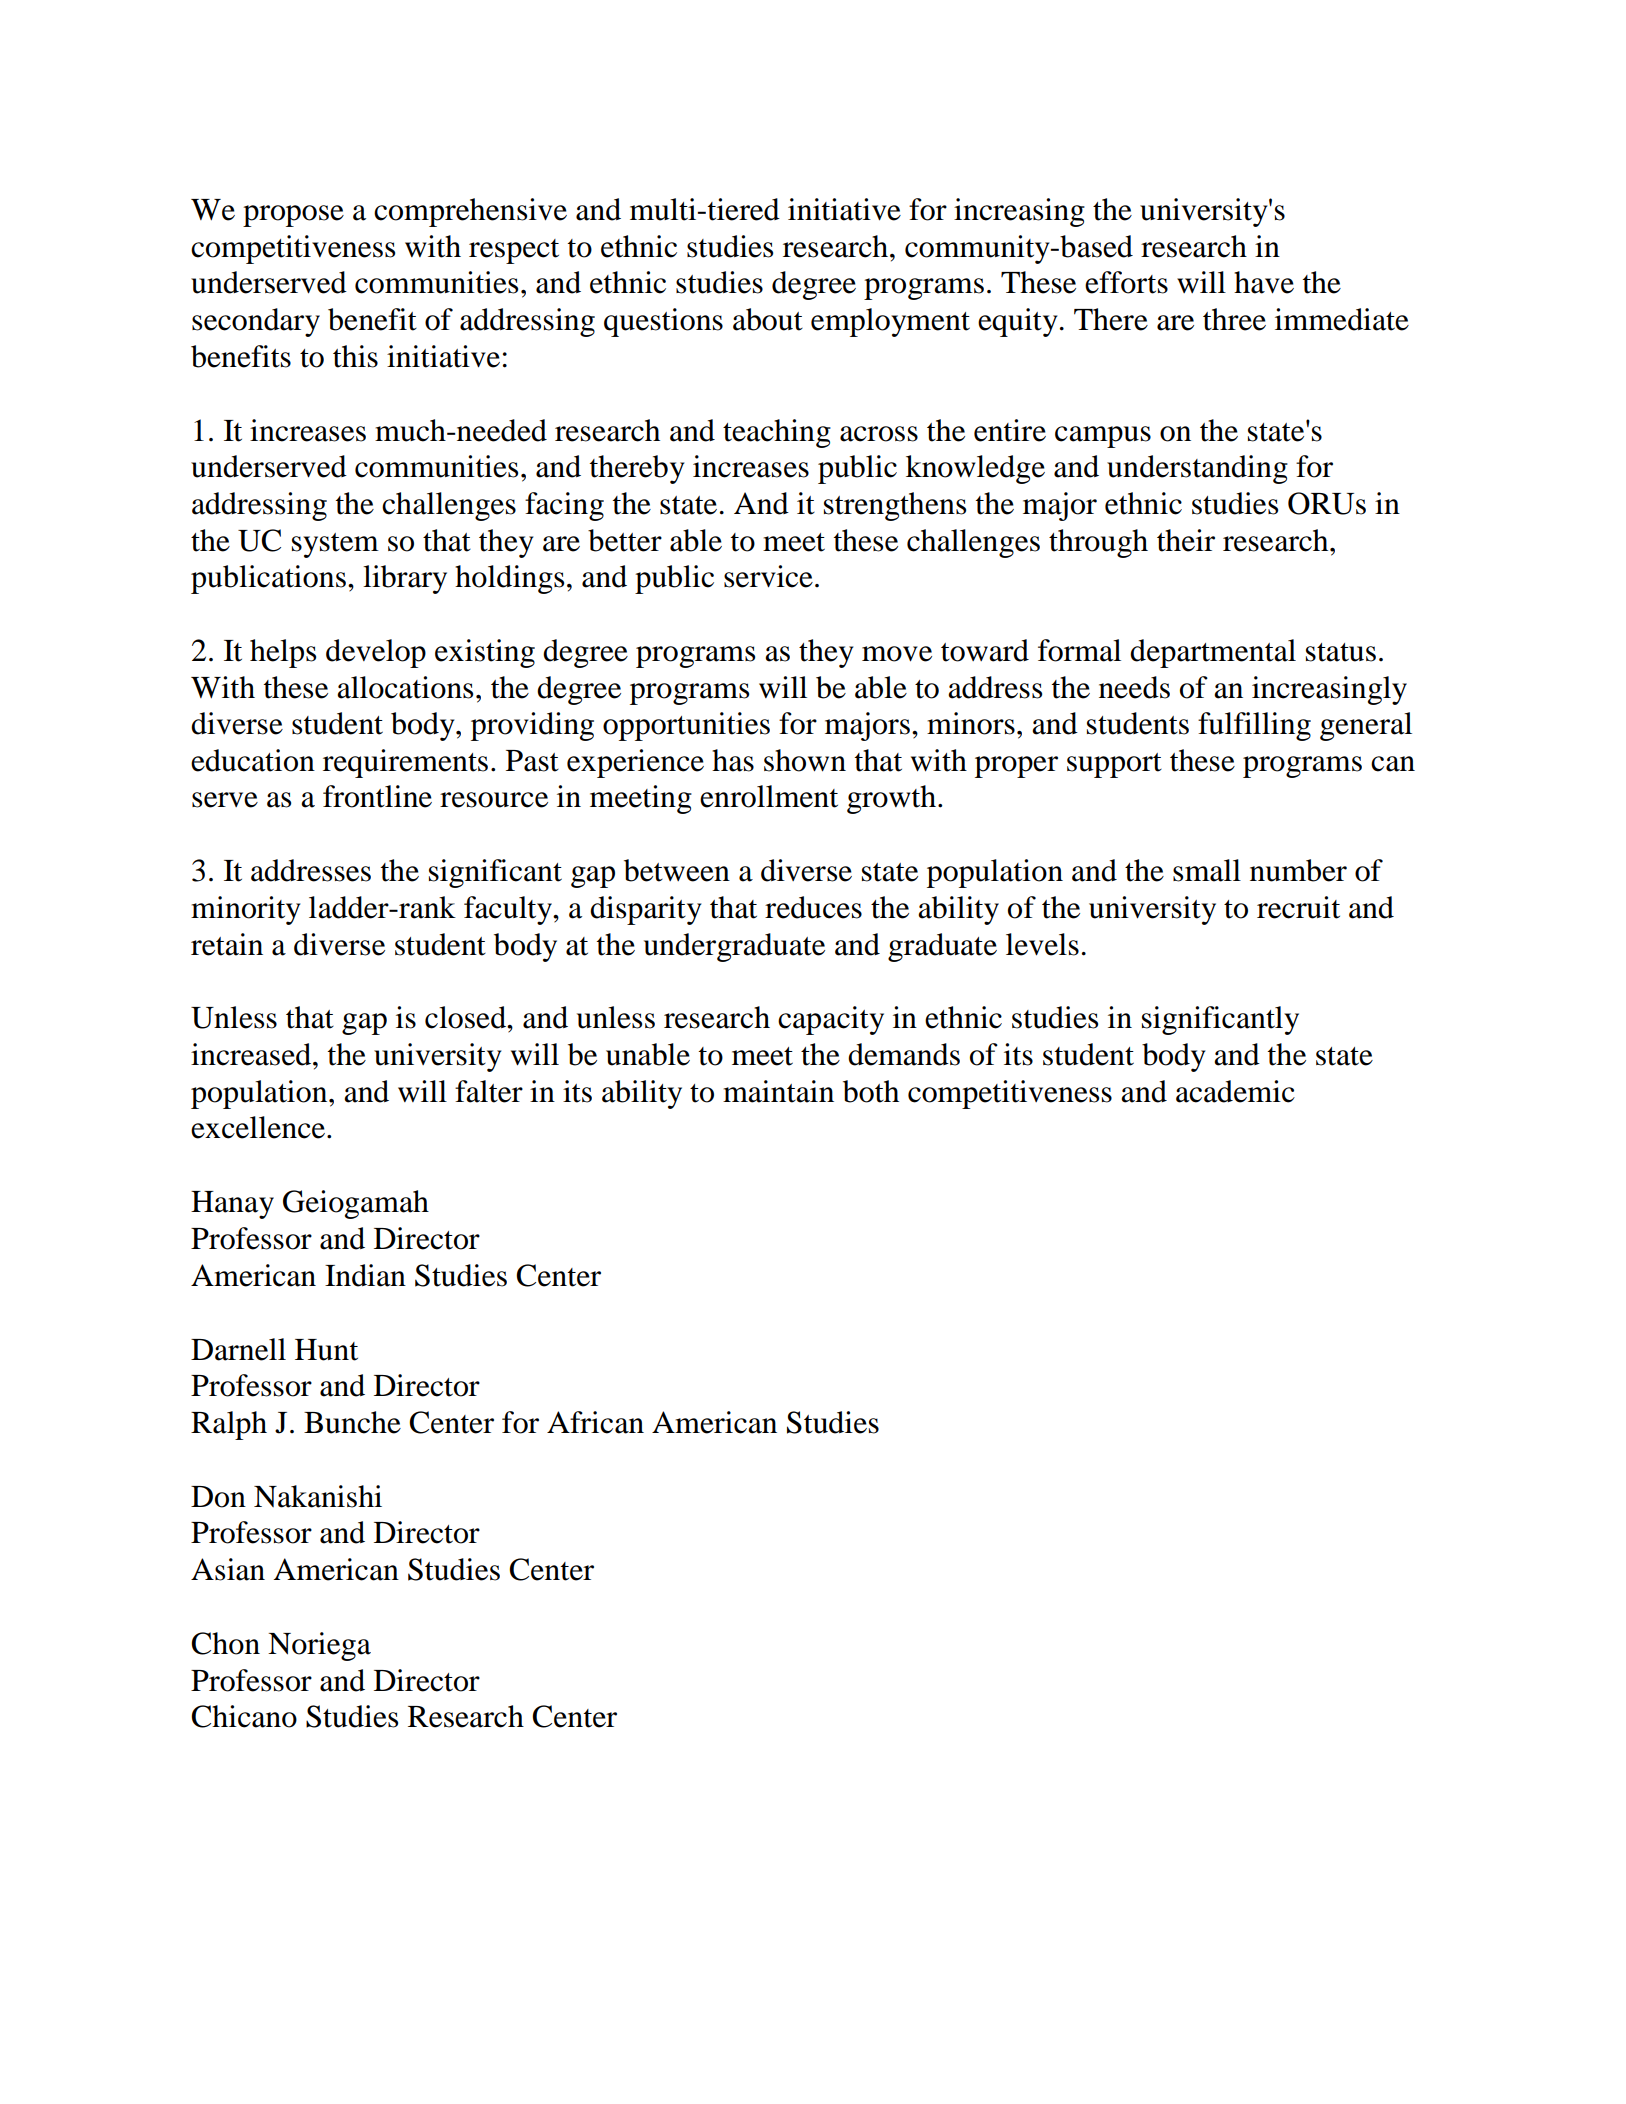 The height and width of the page is (2104, 1626). What do you see at coordinates (595, 1422) in the page?
I see `African` at bounding box center [595, 1422].
